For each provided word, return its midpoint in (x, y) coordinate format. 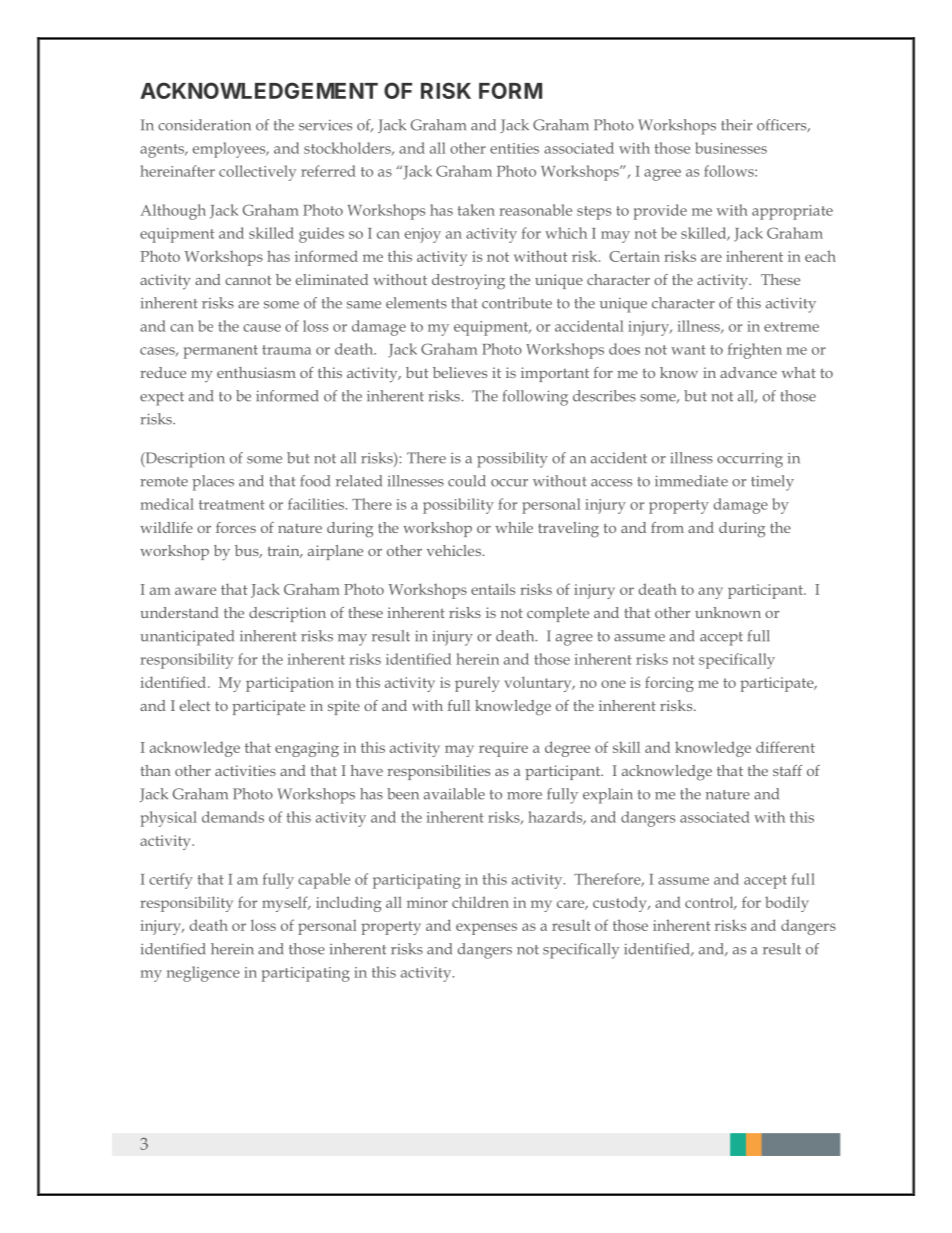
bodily (787, 904)
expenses (486, 929)
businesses (731, 148)
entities (514, 148)
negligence (203, 974)
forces (236, 527)
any (710, 593)
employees (230, 150)
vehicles (455, 550)
